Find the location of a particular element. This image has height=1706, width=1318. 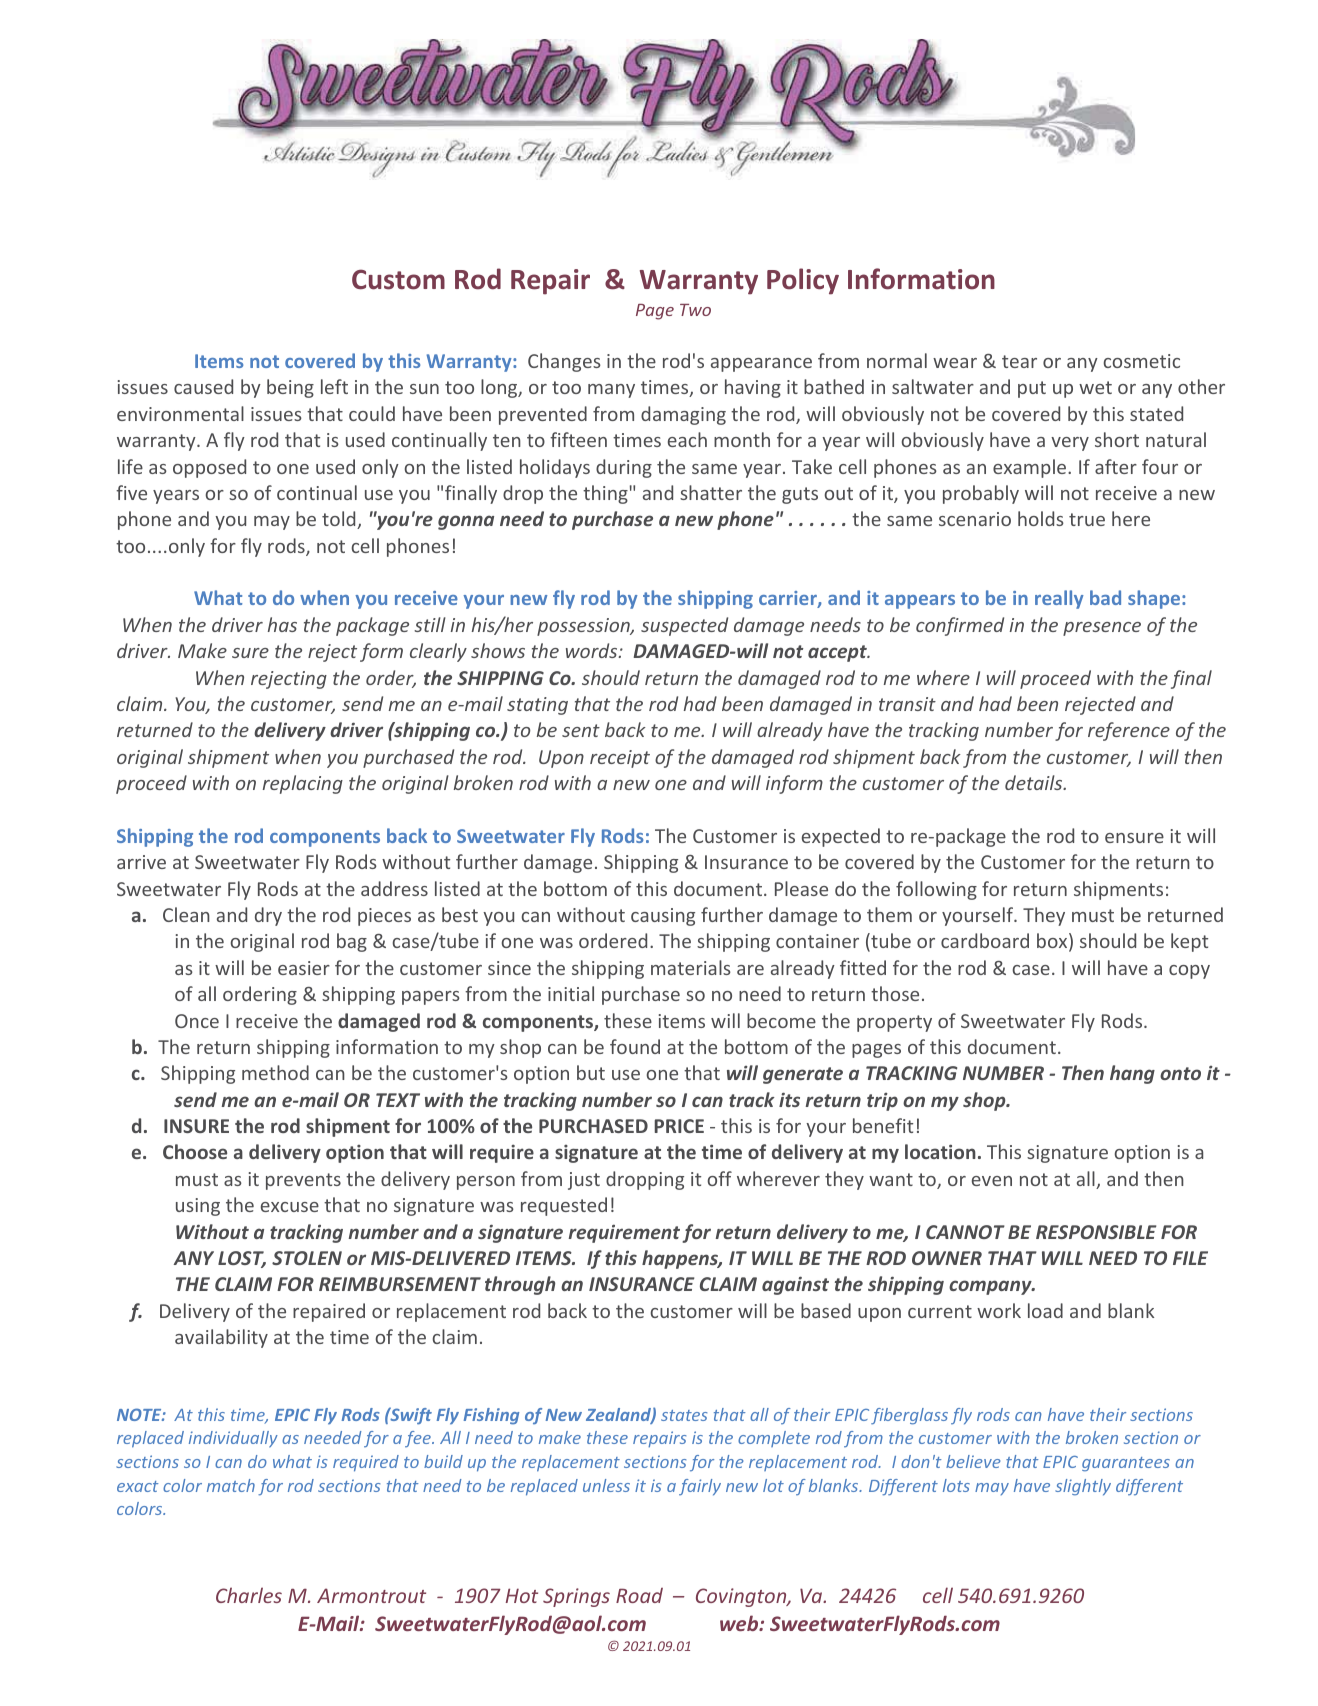

Choose is located at coordinates (195, 1151).
